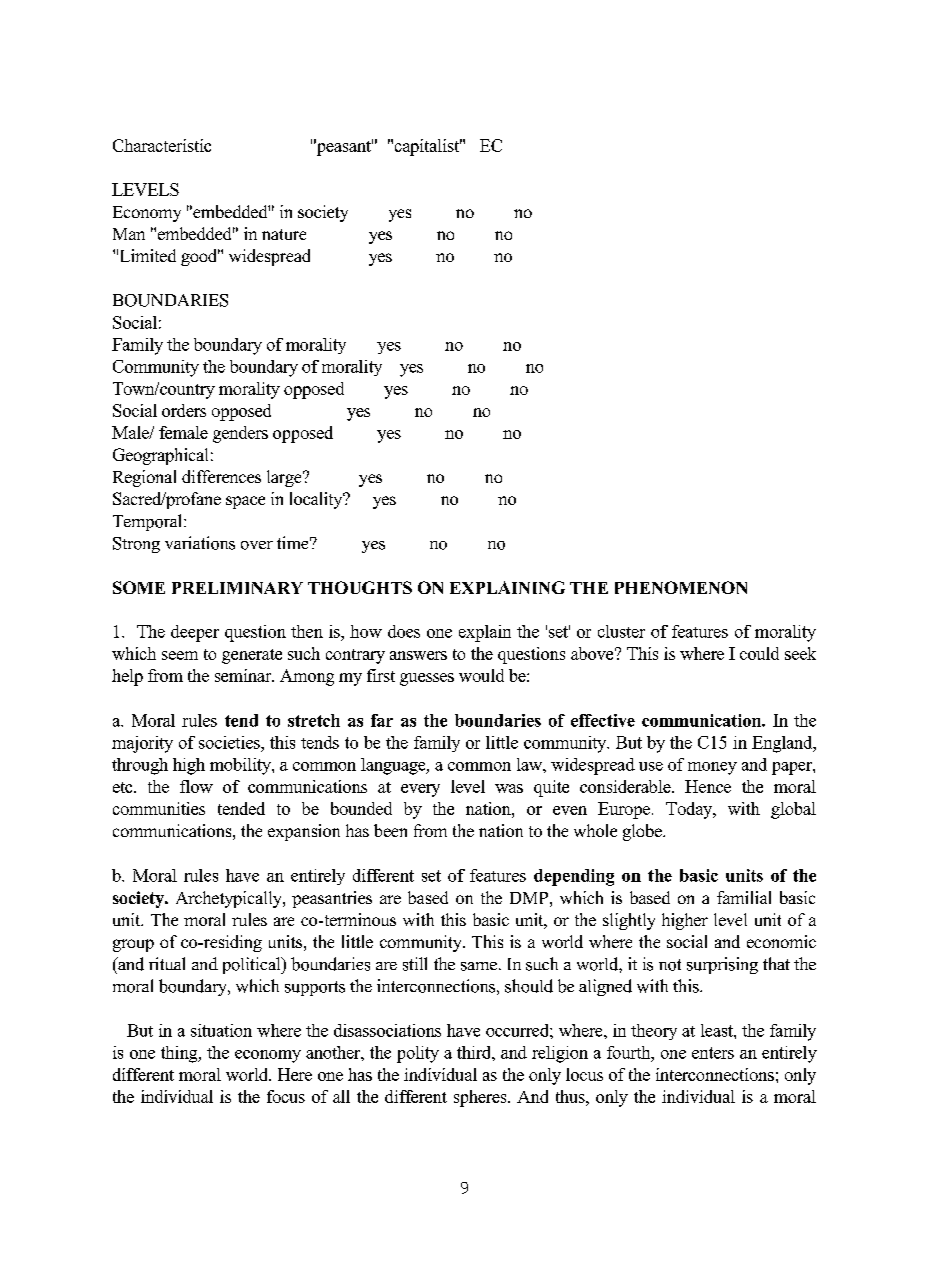  Describe the element at coordinates (180, 1054) in the image. I see `thing` at that location.
